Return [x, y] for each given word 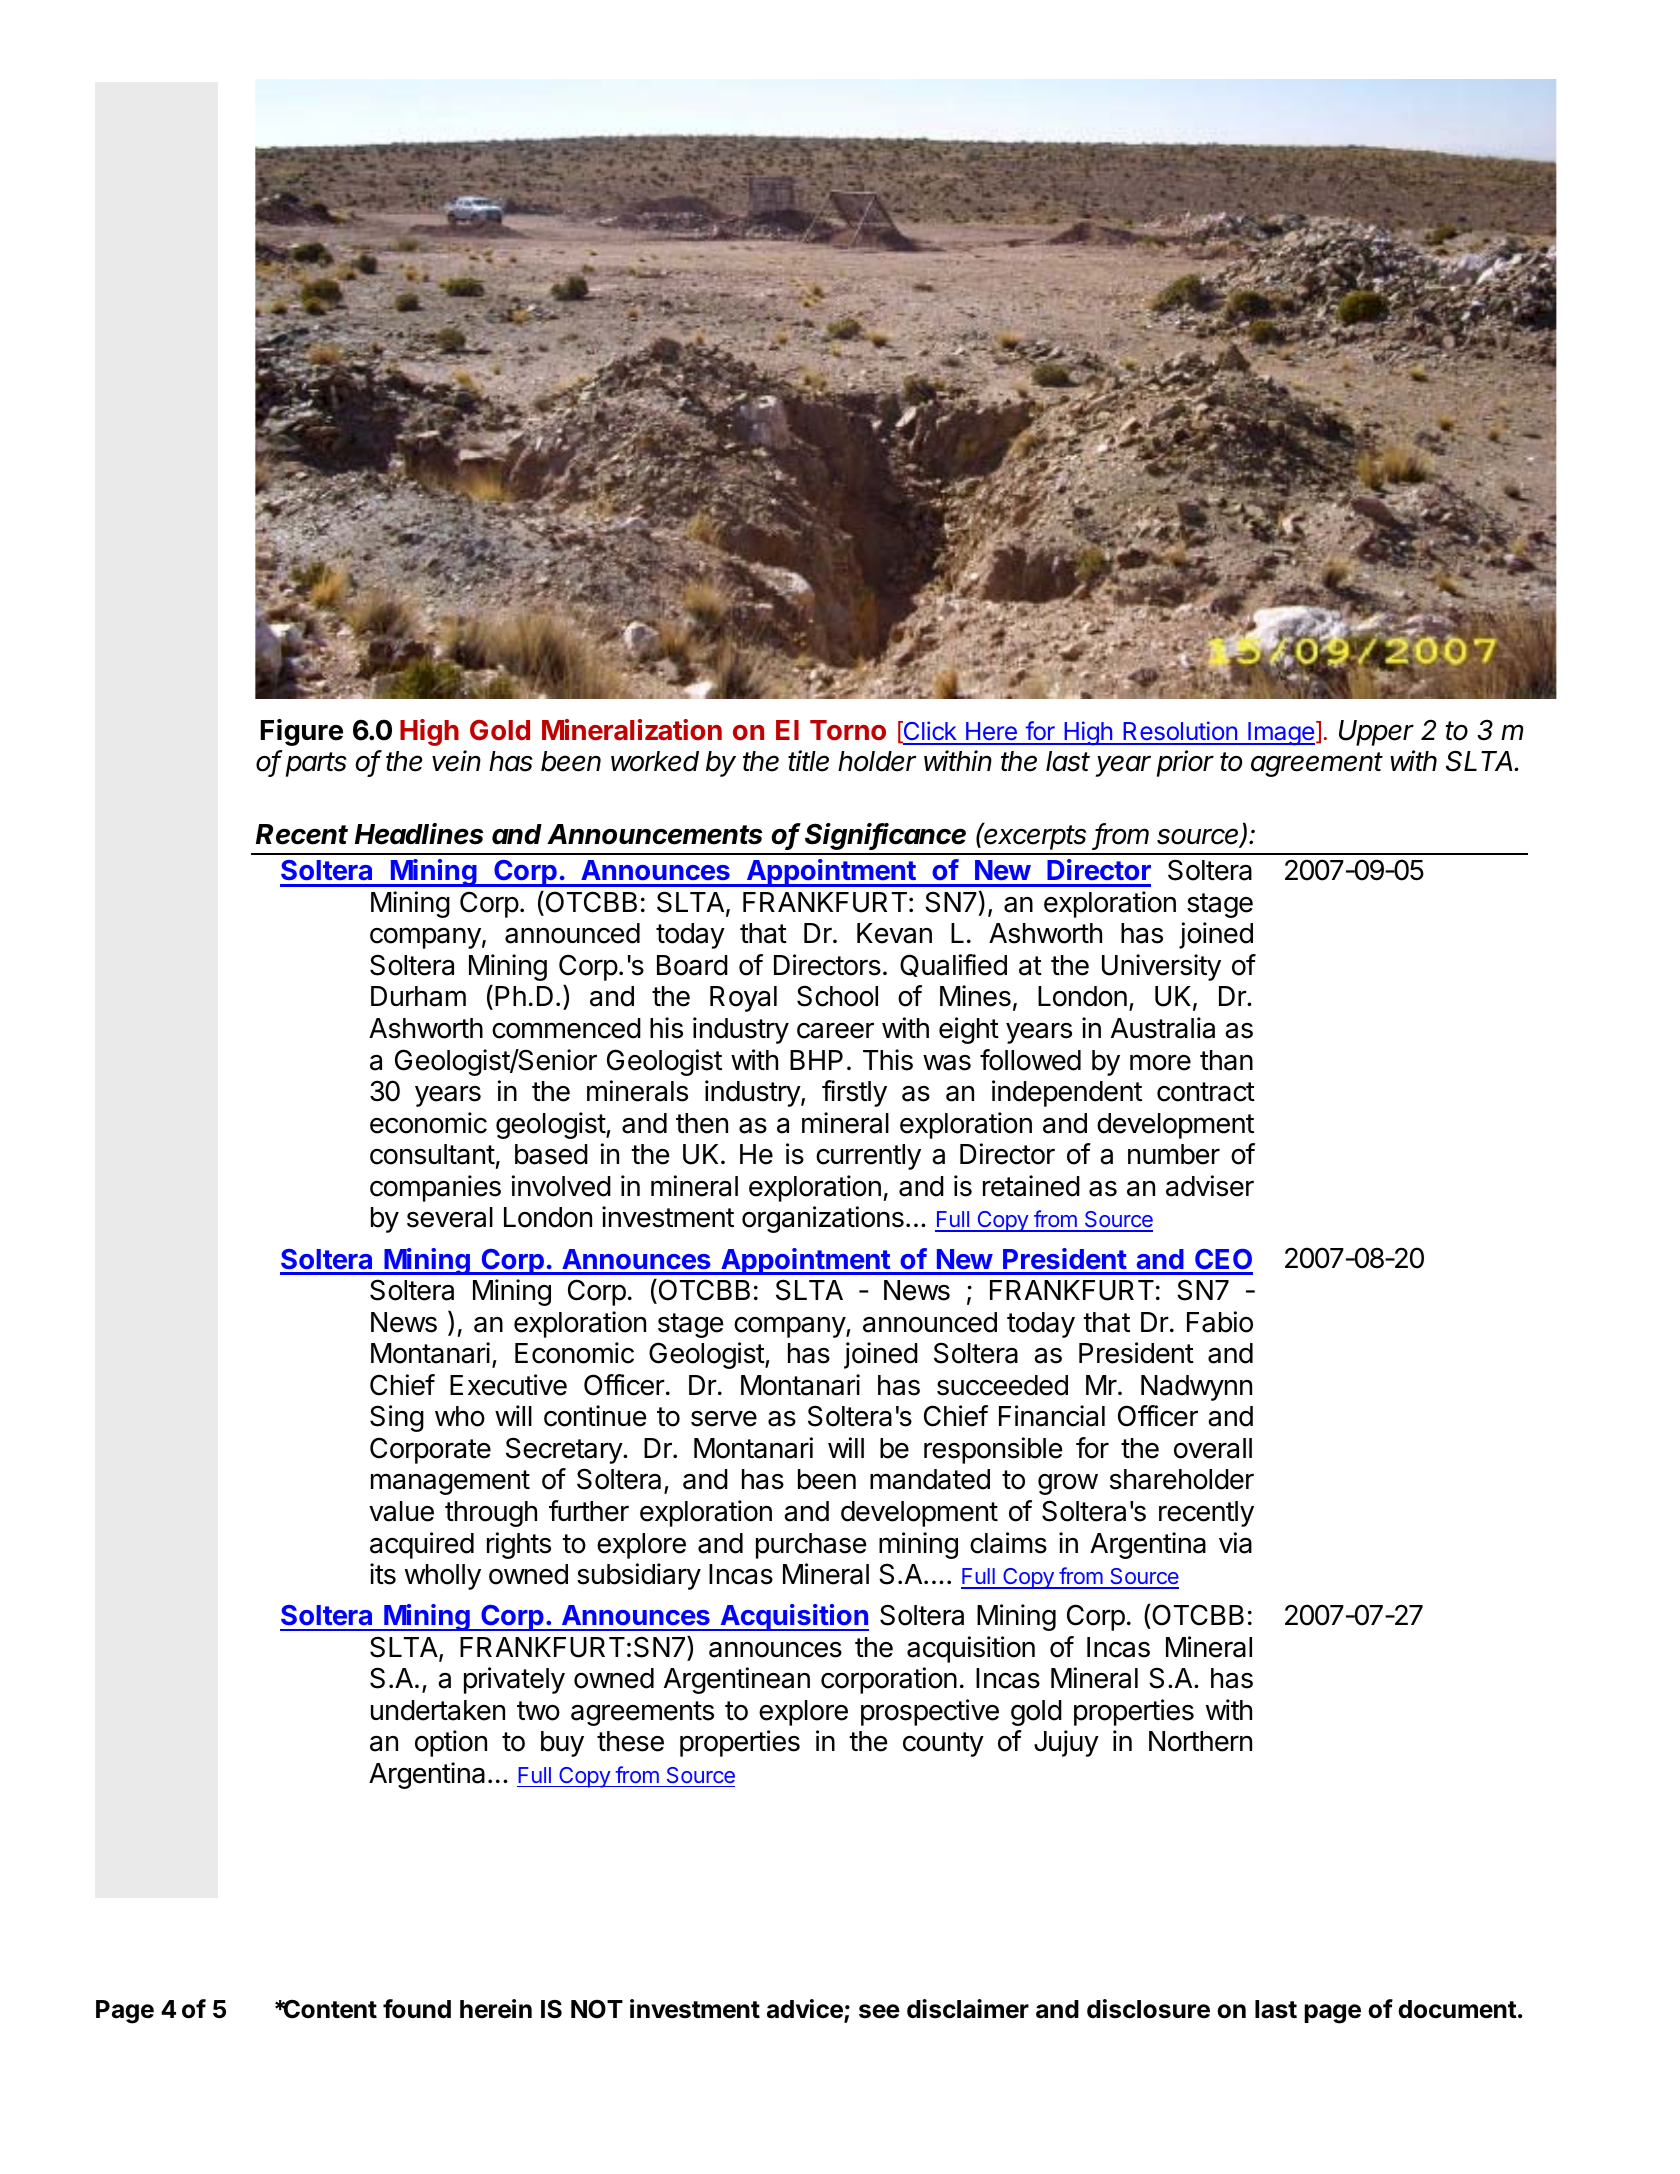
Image [1280, 734]
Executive [508, 1385]
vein [456, 761]
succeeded [1002, 1385]
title [808, 761]
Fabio [1220, 1322]
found [417, 2009]
